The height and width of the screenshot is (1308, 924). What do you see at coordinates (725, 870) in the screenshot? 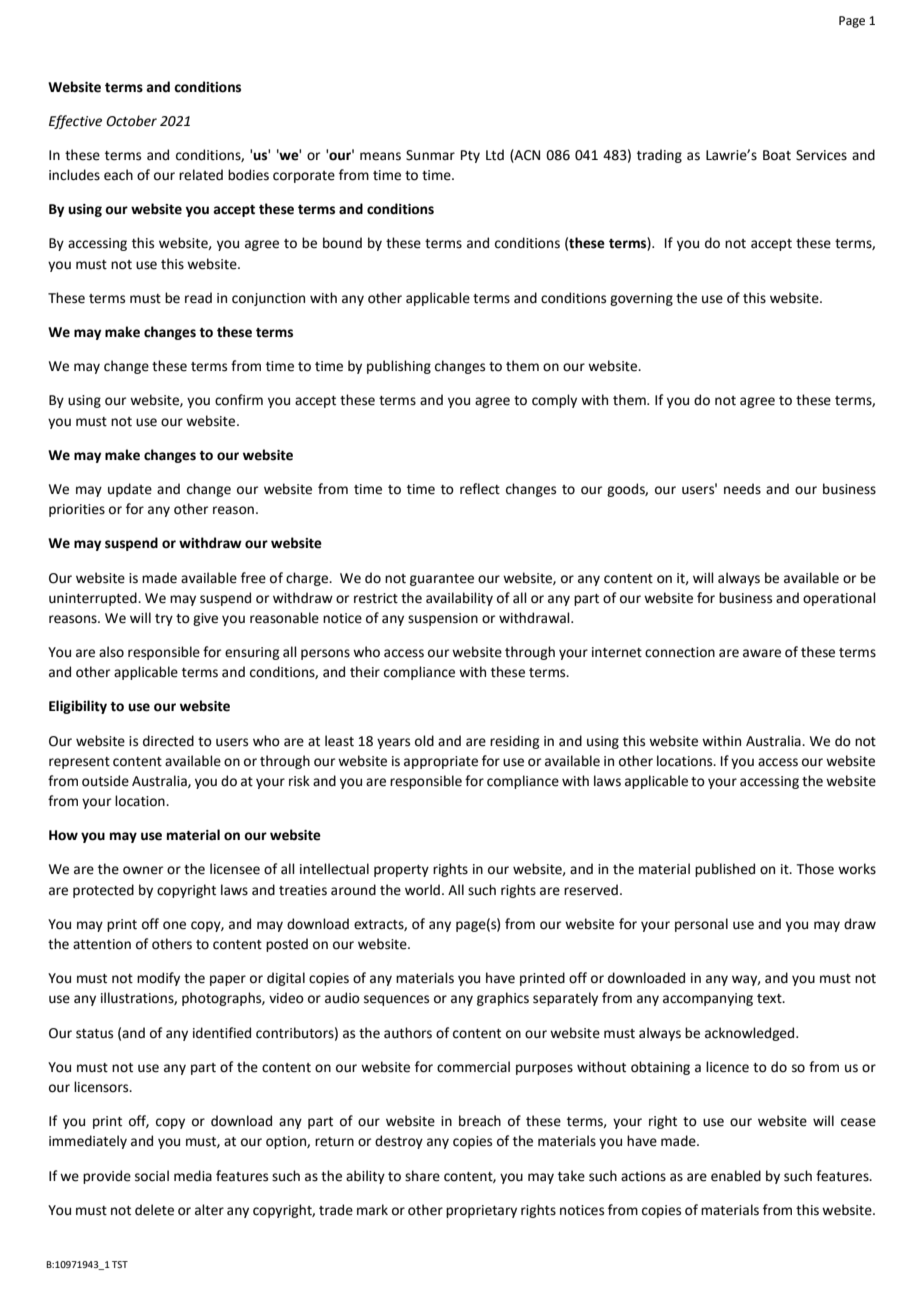
I see `published` at bounding box center [725, 870].
